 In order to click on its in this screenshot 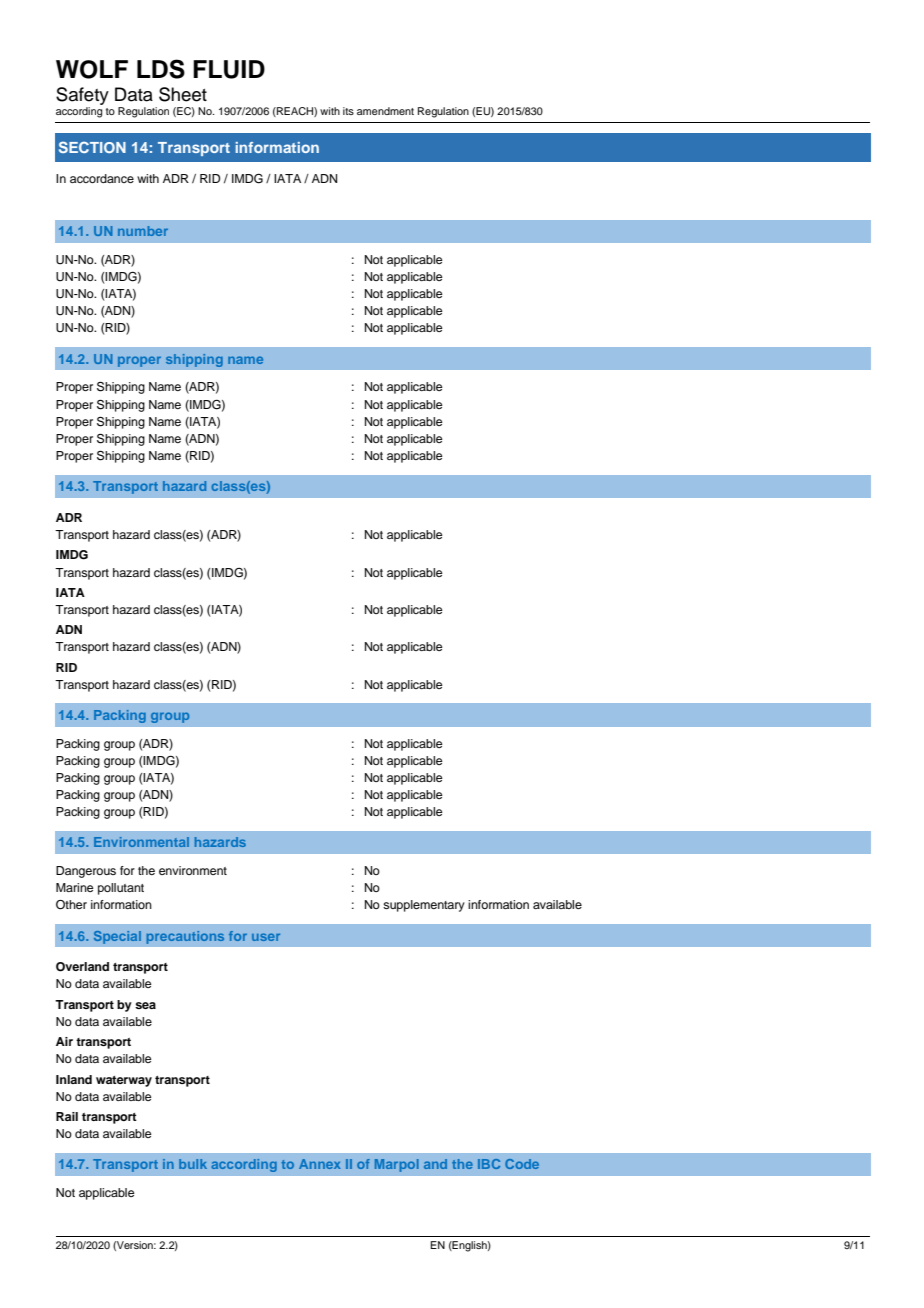, I will do `click(348, 111)`.
